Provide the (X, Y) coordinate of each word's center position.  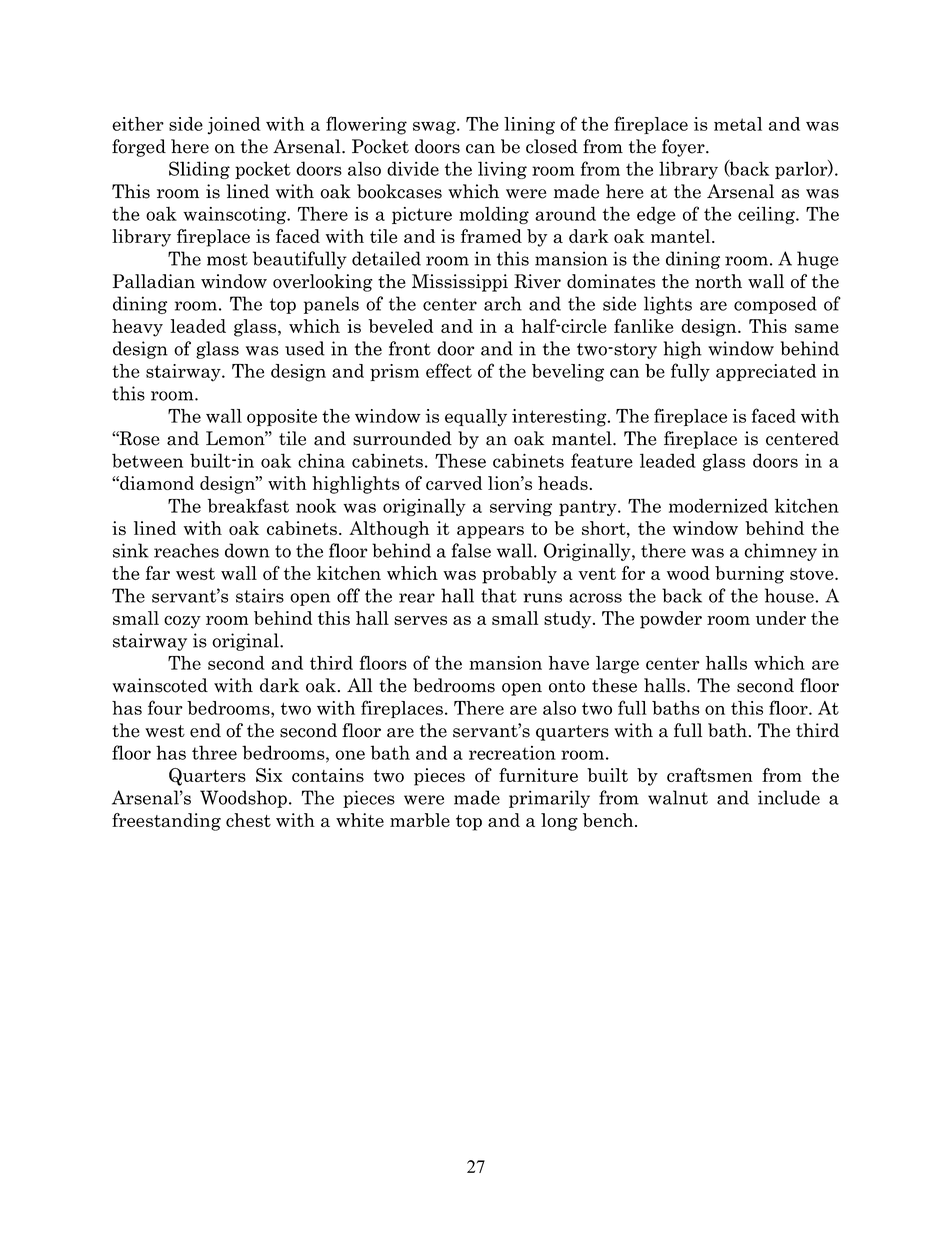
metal (738, 124)
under (781, 618)
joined (234, 126)
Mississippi (460, 283)
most (227, 259)
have (569, 663)
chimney (780, 552)
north (718, 281)
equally (476, 418)
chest (248, 820)
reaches (186, 550)
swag (435, 128)
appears (490, 532)
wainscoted (160, 685)
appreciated (766, 372)
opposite (282, 417)
